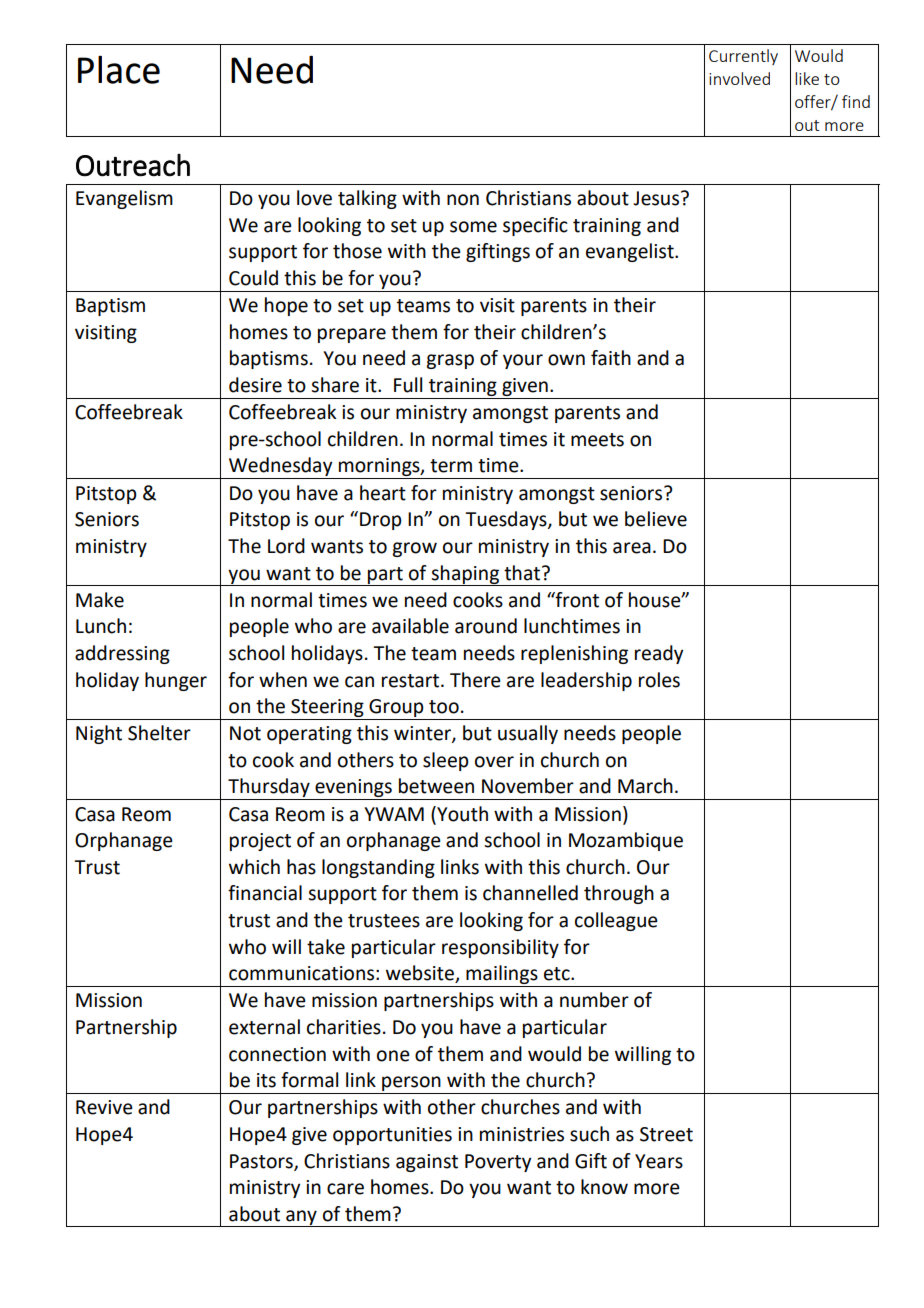 The width and height of the image is (924, 1308). I want to click on March, so click(645, 786).
